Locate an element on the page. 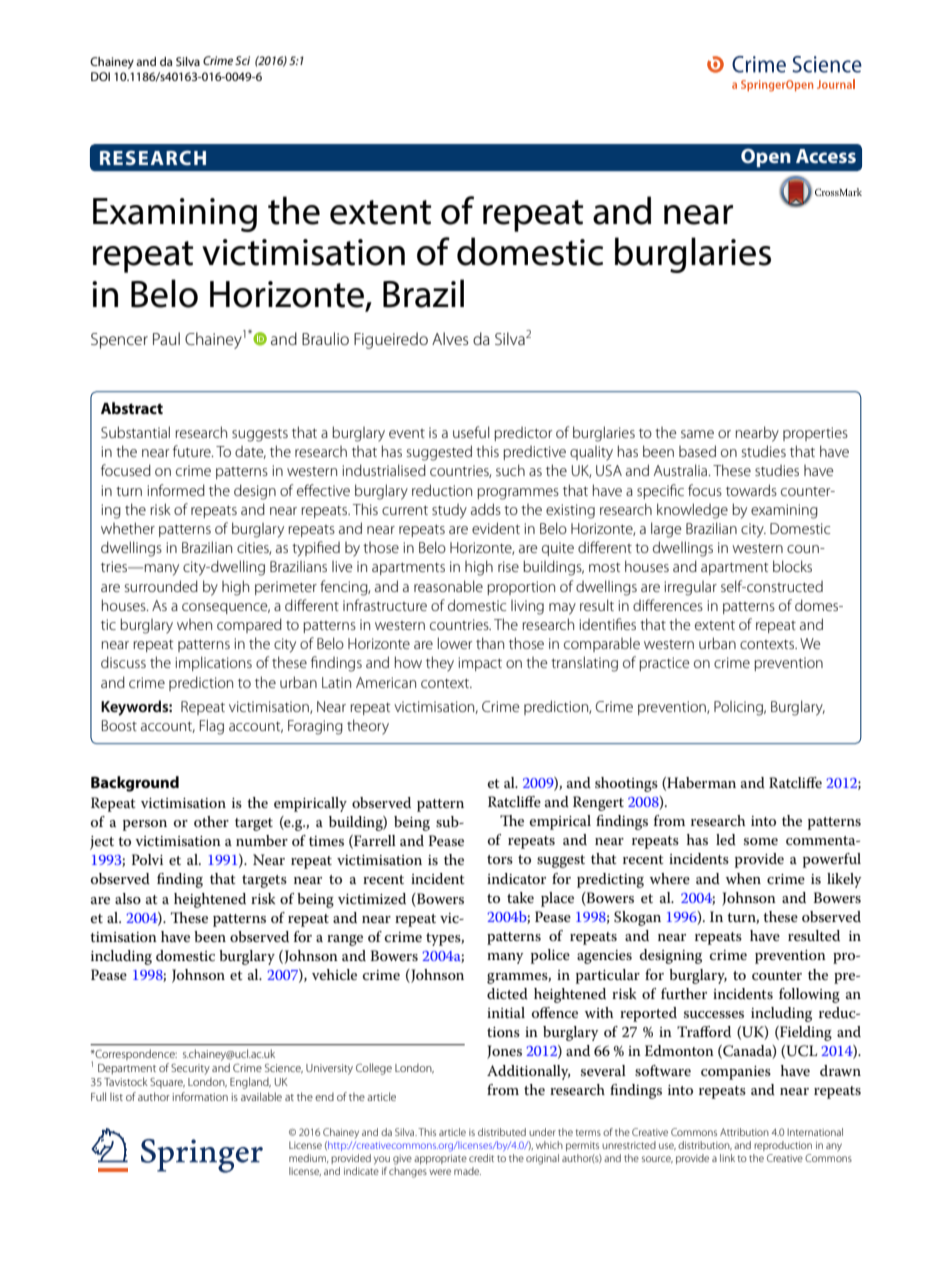  Paul is located at coordinates (166, 338).
